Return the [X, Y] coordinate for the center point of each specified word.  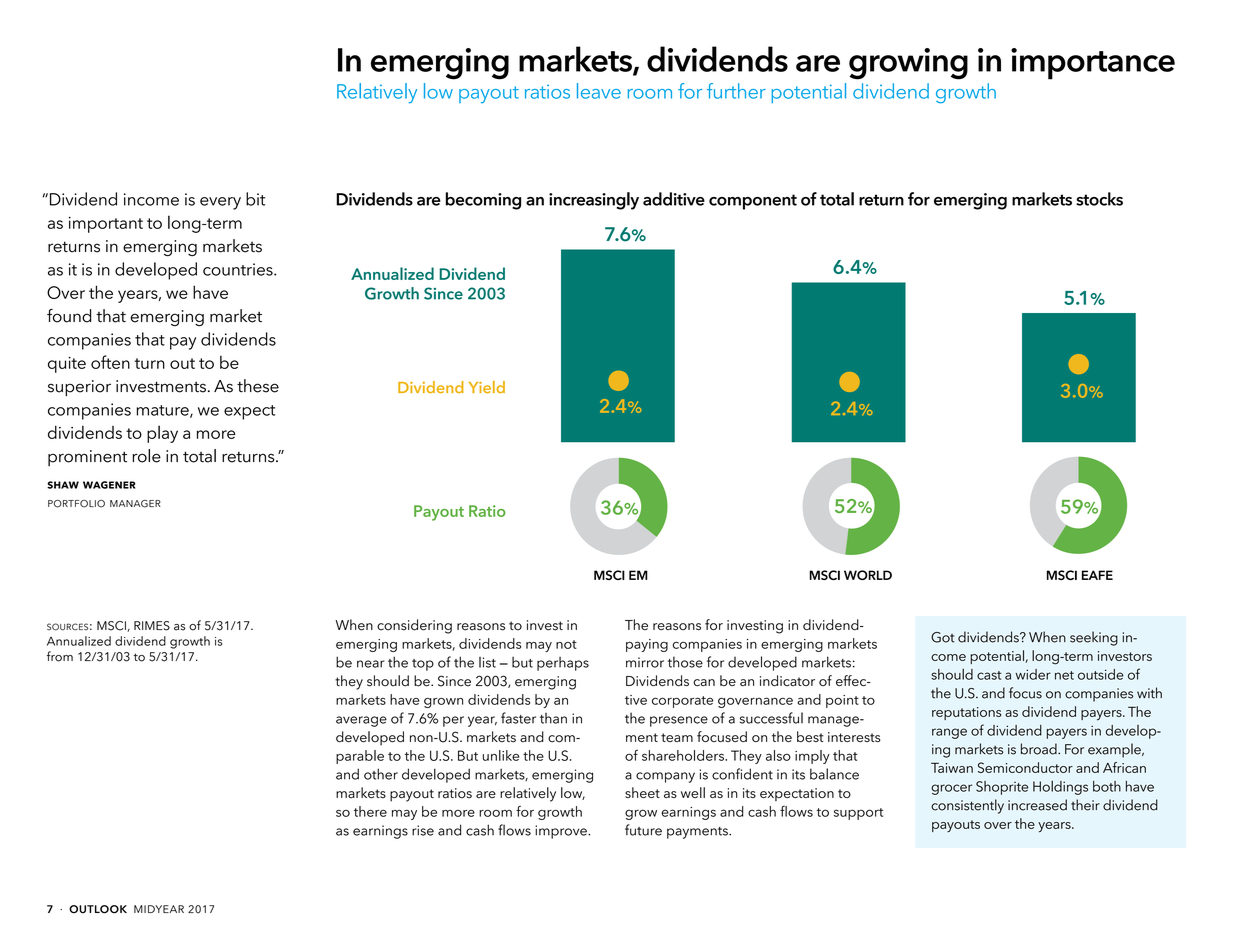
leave [599, 91]
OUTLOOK [98, 909]
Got [943, 637]
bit [255, 199]
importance [1093, 64]
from [60, 656]
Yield [487, 387]
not [566, 644]
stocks [1099, 199]
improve [562, 832]
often [110, 362]
